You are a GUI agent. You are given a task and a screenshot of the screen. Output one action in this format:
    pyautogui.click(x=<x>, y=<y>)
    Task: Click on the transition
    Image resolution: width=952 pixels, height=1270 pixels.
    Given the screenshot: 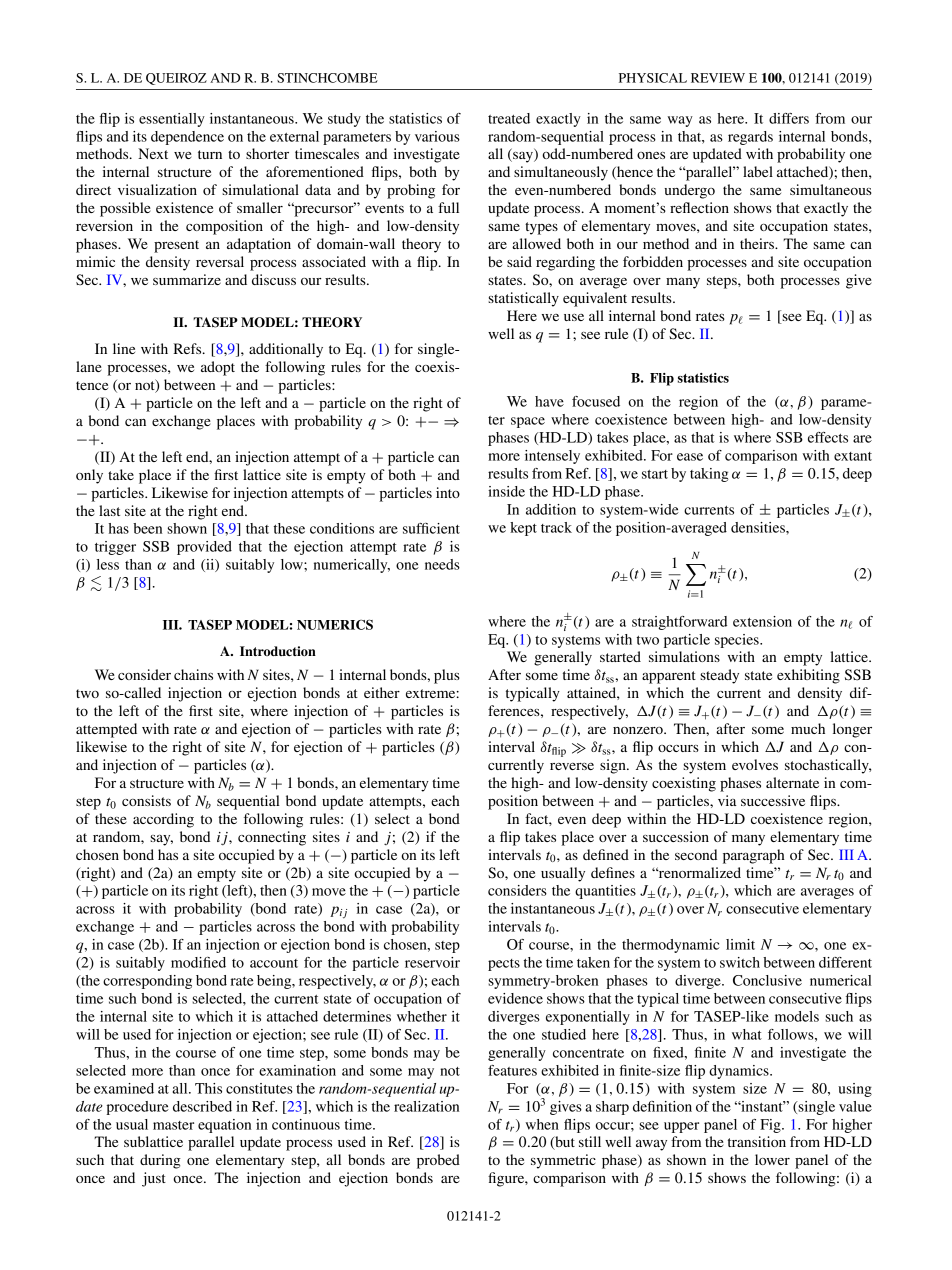 What is the action you would take?
    pyautogui.click(x=757, y=1141)
